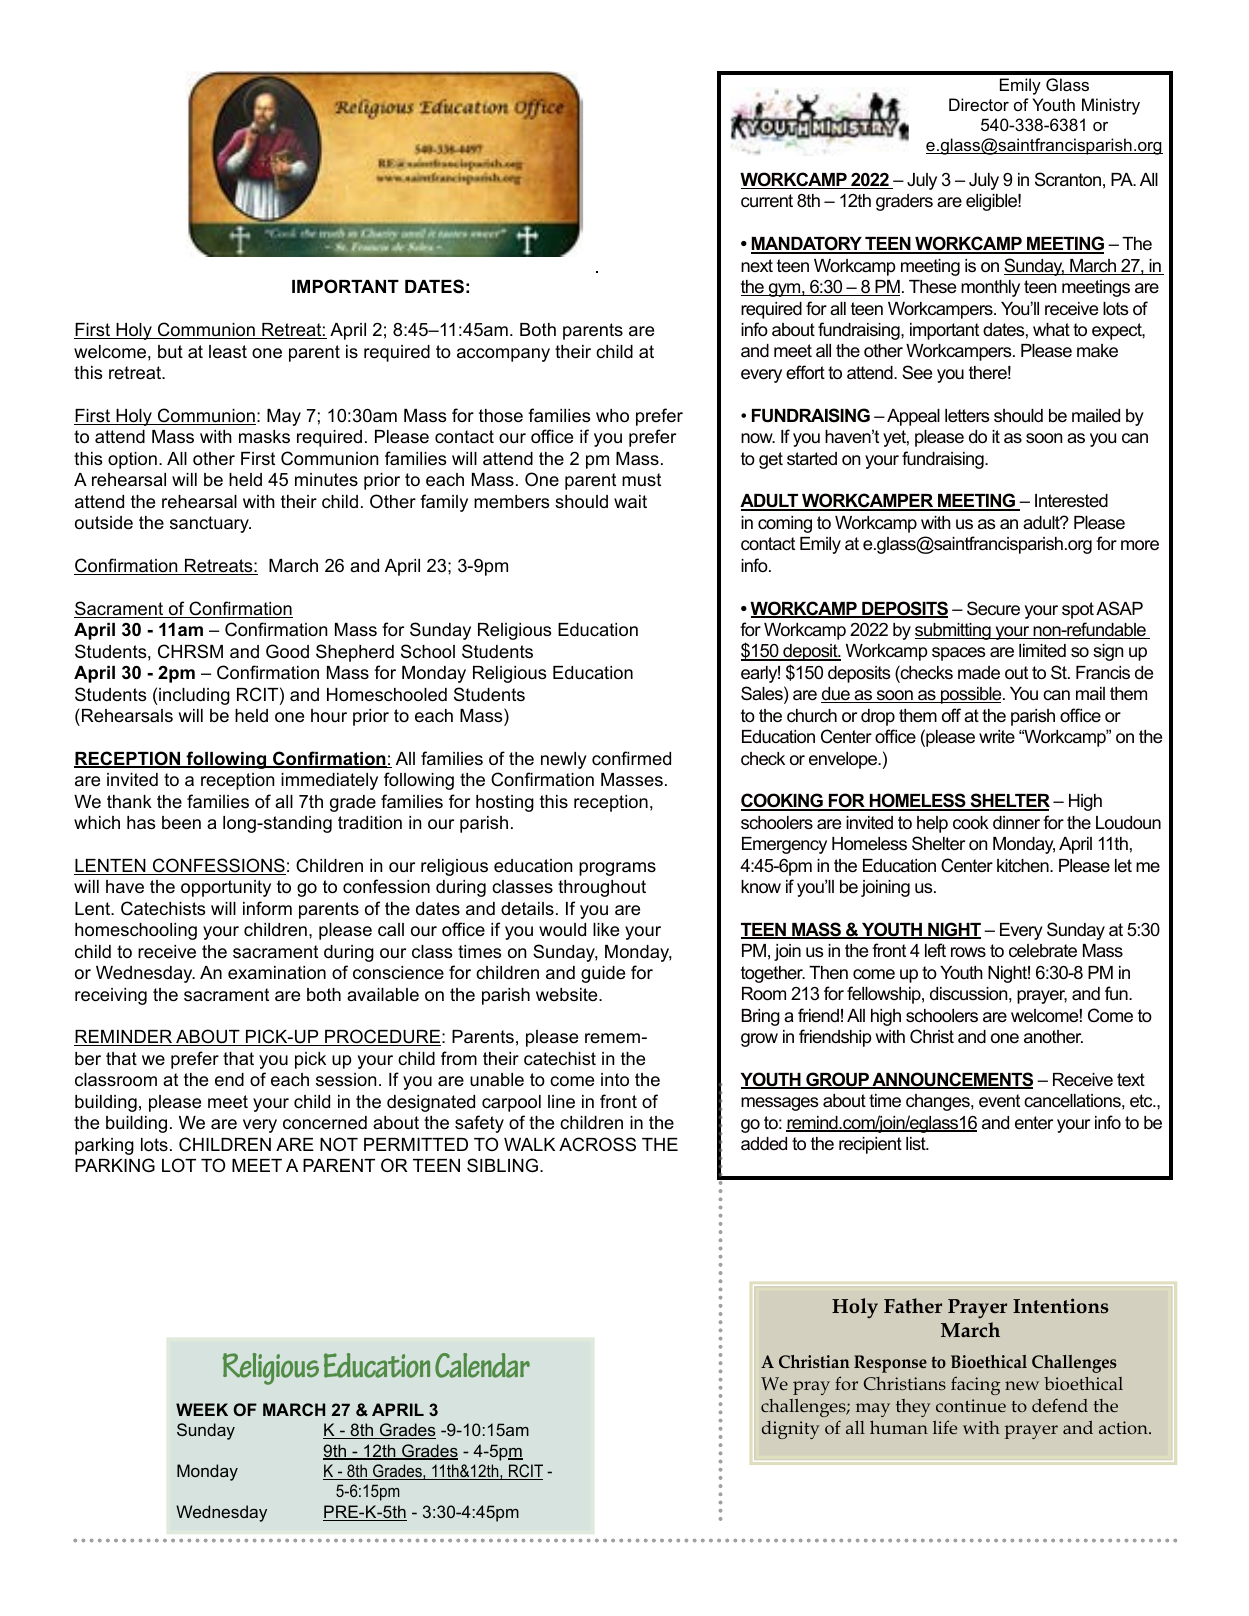 The image size is (1249, 1616). What do you see at coordinates (603, 974) in the document?
I see `guide` at bounding box center [603, 974].
